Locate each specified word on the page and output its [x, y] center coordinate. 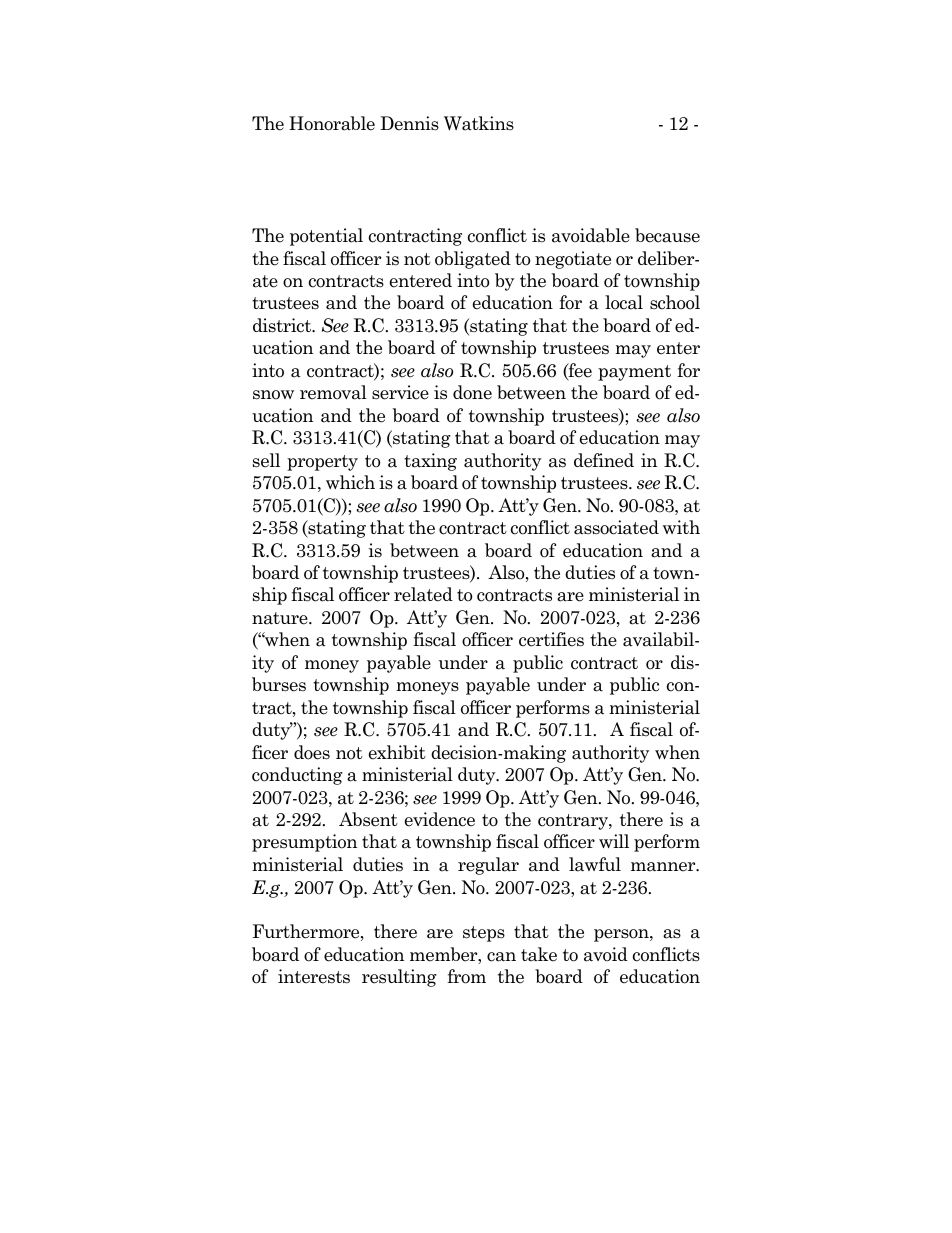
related [423, 594]
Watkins [479, 123]
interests [314, 976]
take [539, 954]
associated [616, 527]
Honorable [332, 123]
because [667, 235]
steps [484, 934]
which [350, 482]
